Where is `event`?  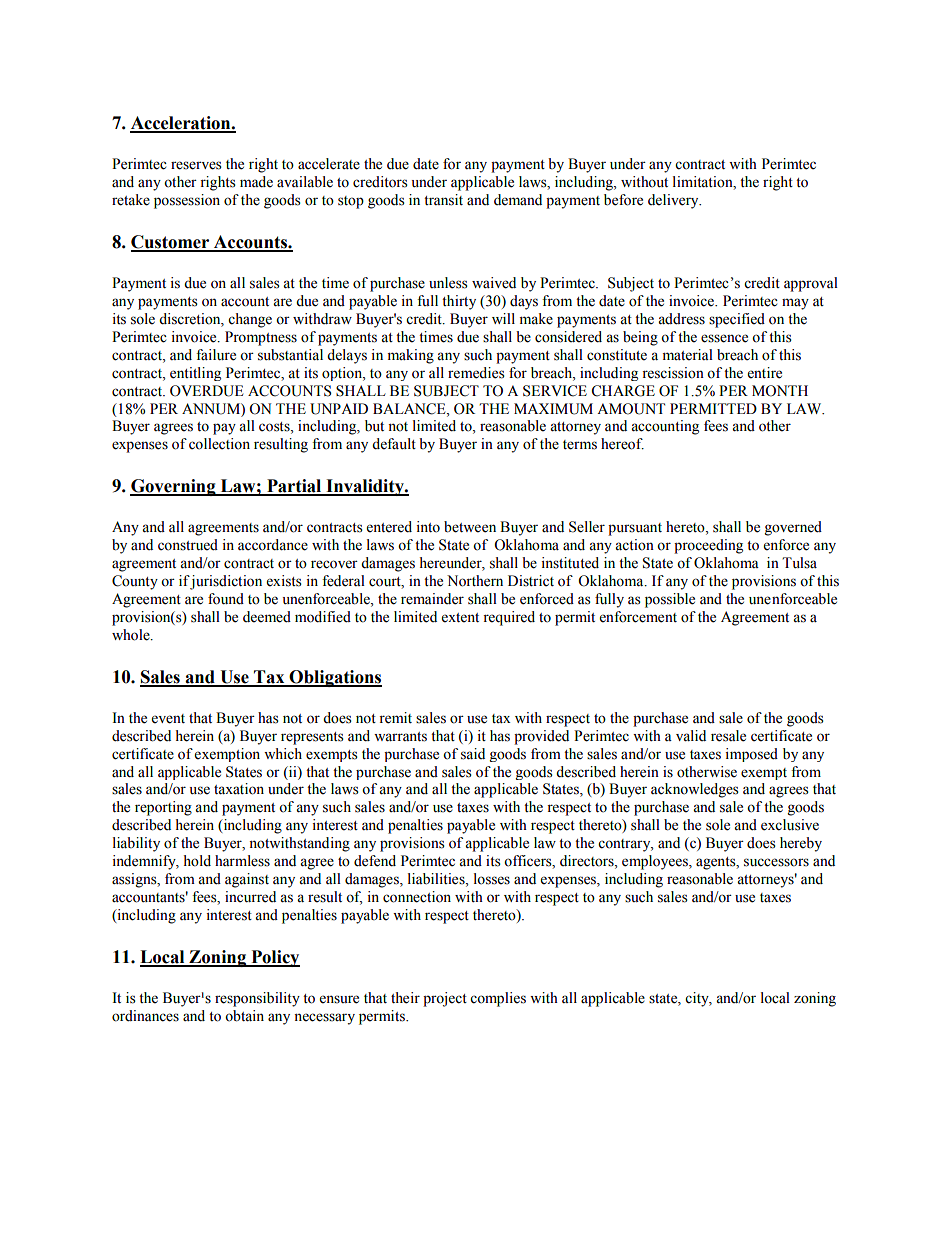 event is located at coordinates (168, 719).
